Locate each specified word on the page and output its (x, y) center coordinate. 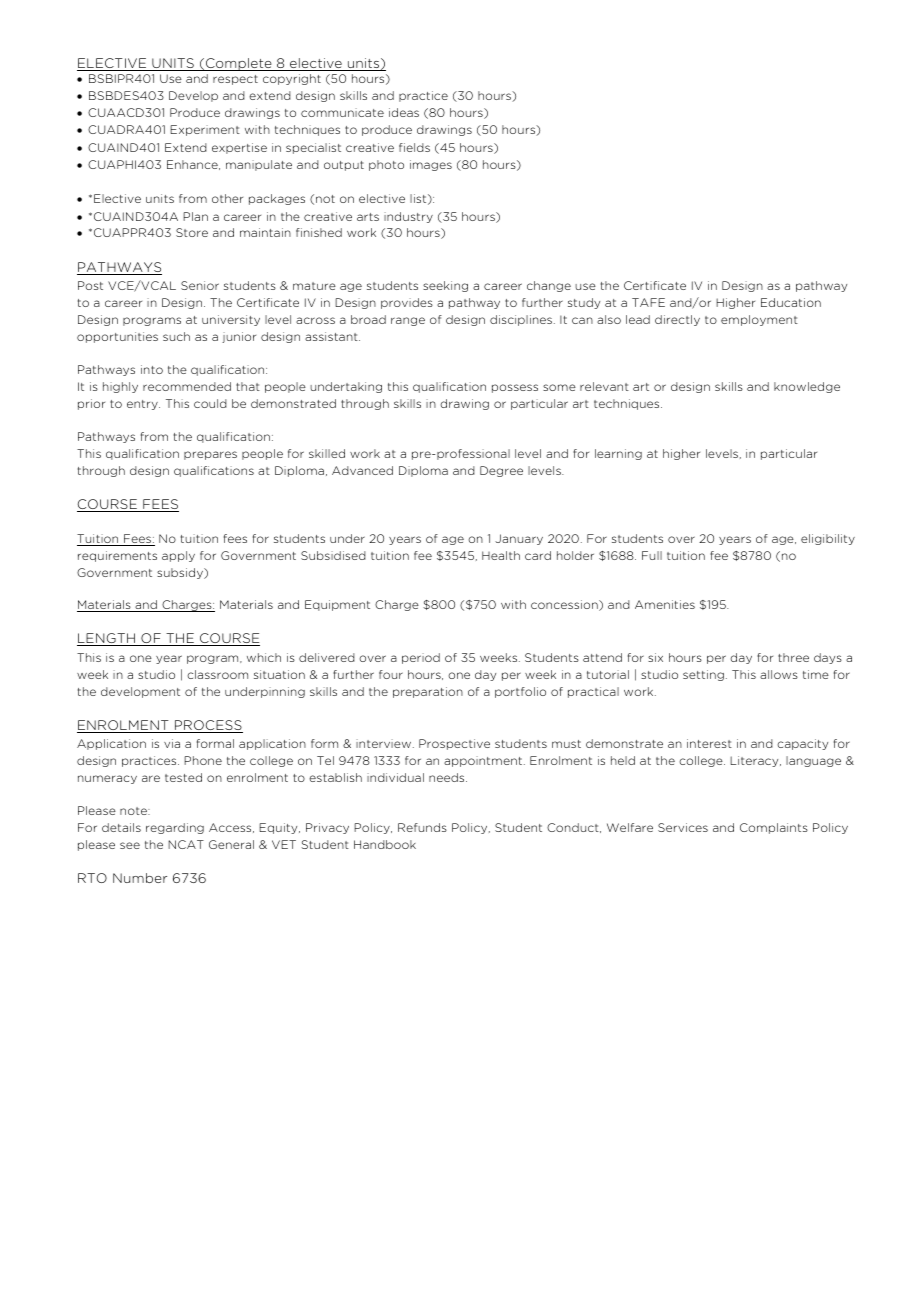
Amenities (665, 604)
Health (501, 555)
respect (235, 80)
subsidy (181, 573)
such (176, 336)
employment (759, 320)
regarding (175, 828)
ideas (404, 112)
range (408, 321)
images (431, 165)
